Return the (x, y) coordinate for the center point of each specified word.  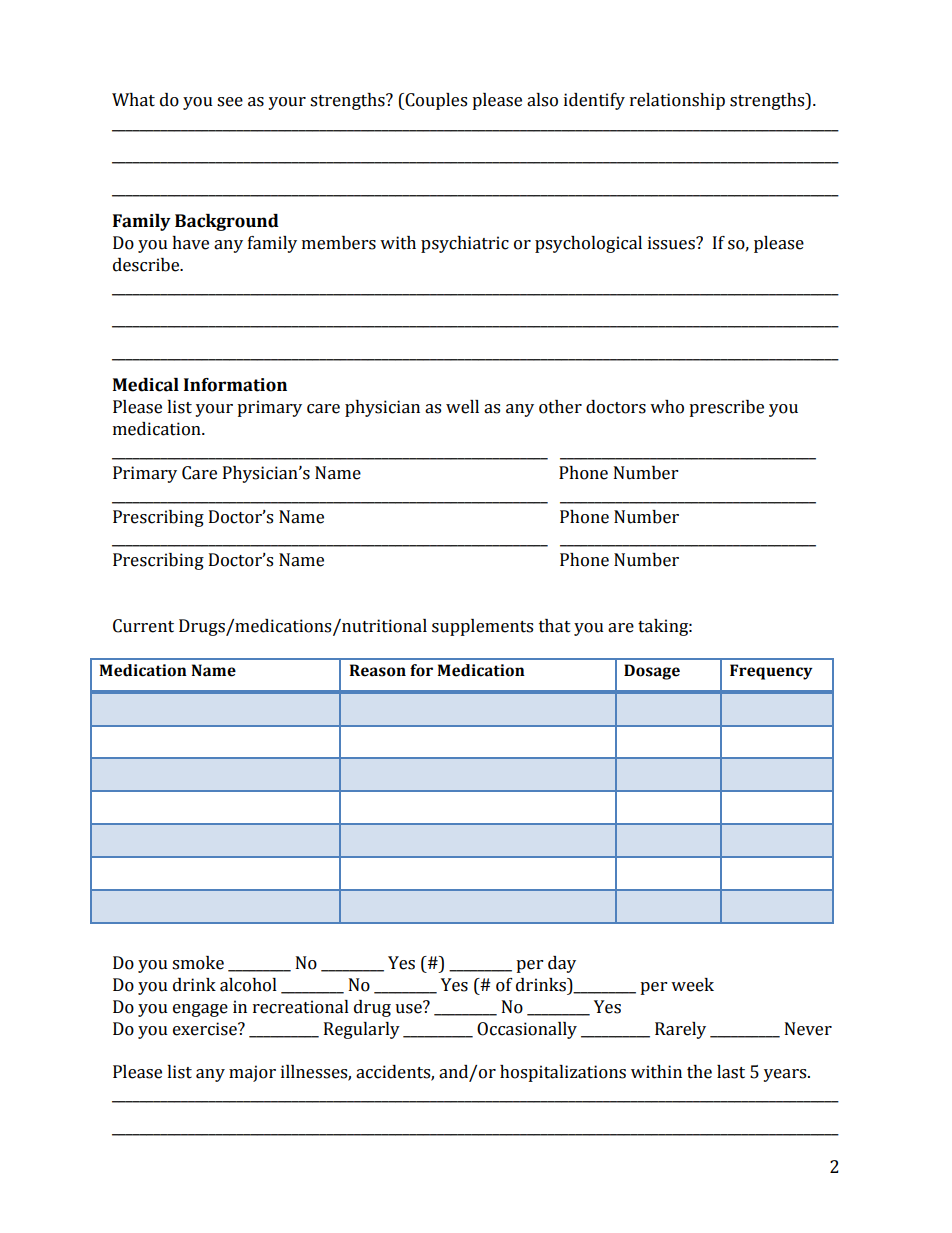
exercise (206, 1029)
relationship (677, 101)
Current (143, 626)
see (230, 102)
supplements (482, 627)
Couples (435, 101)
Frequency (771, 672)
